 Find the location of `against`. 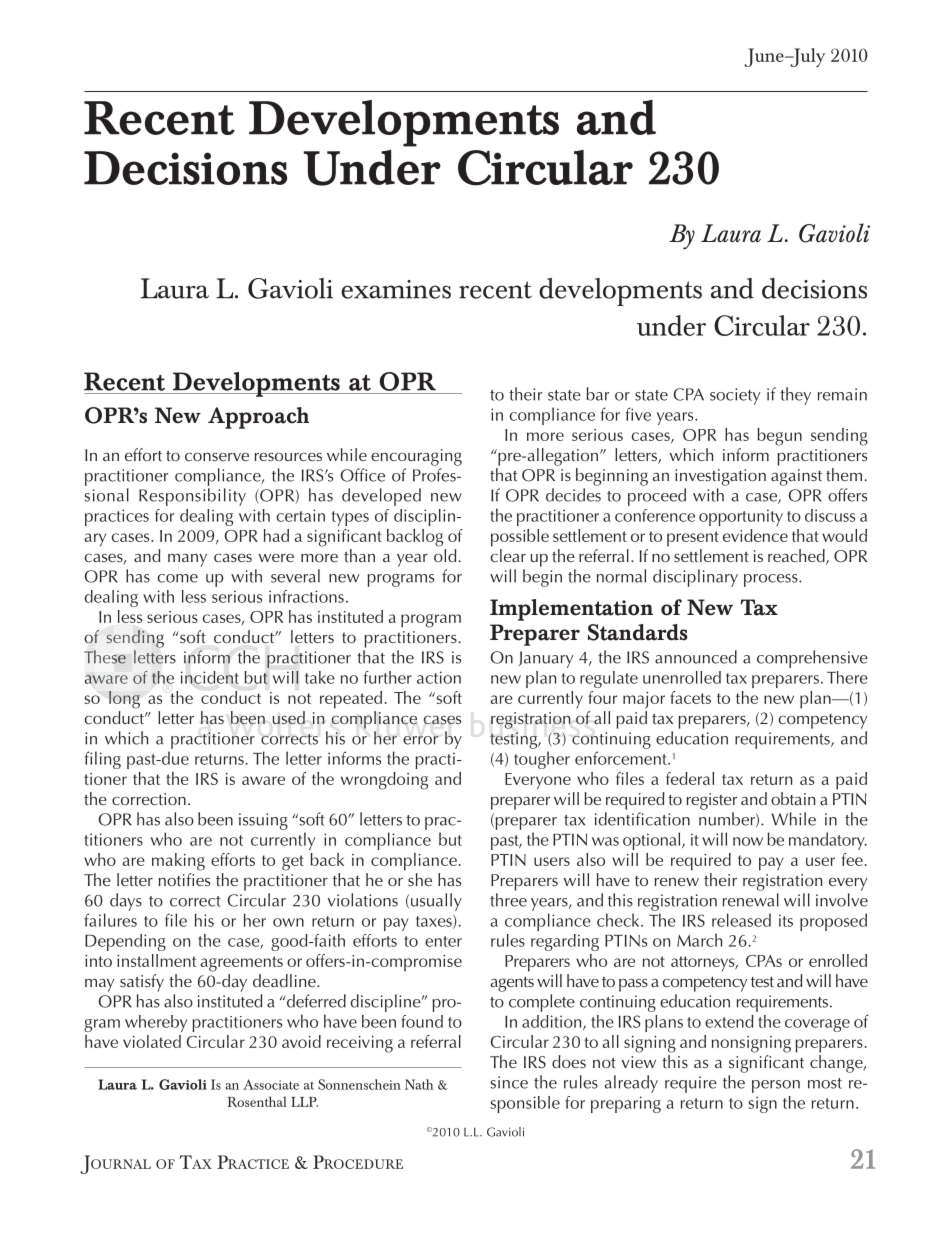

against is located at coordinates (796, 477).
